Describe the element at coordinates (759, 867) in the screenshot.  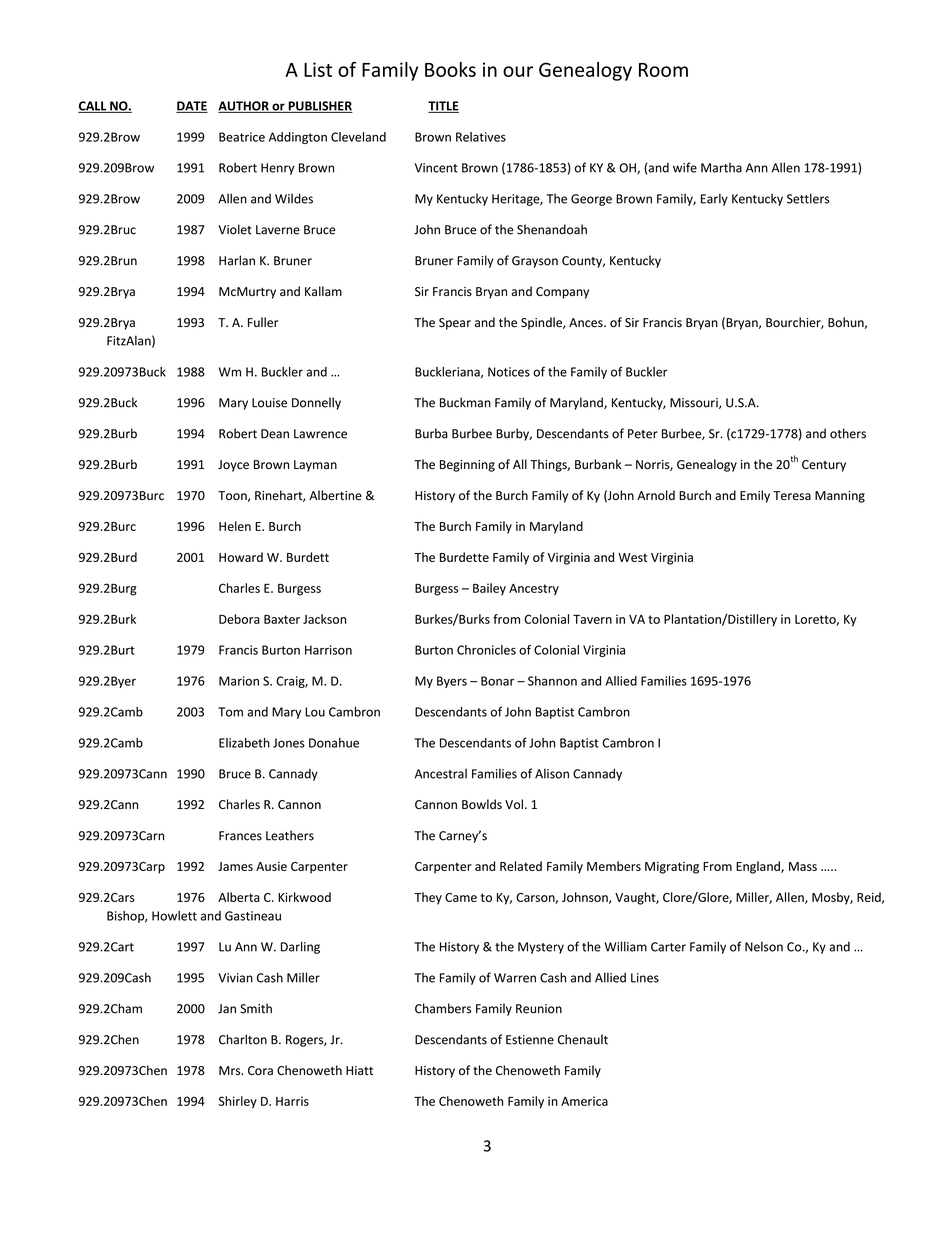
I see `England` at that location.
